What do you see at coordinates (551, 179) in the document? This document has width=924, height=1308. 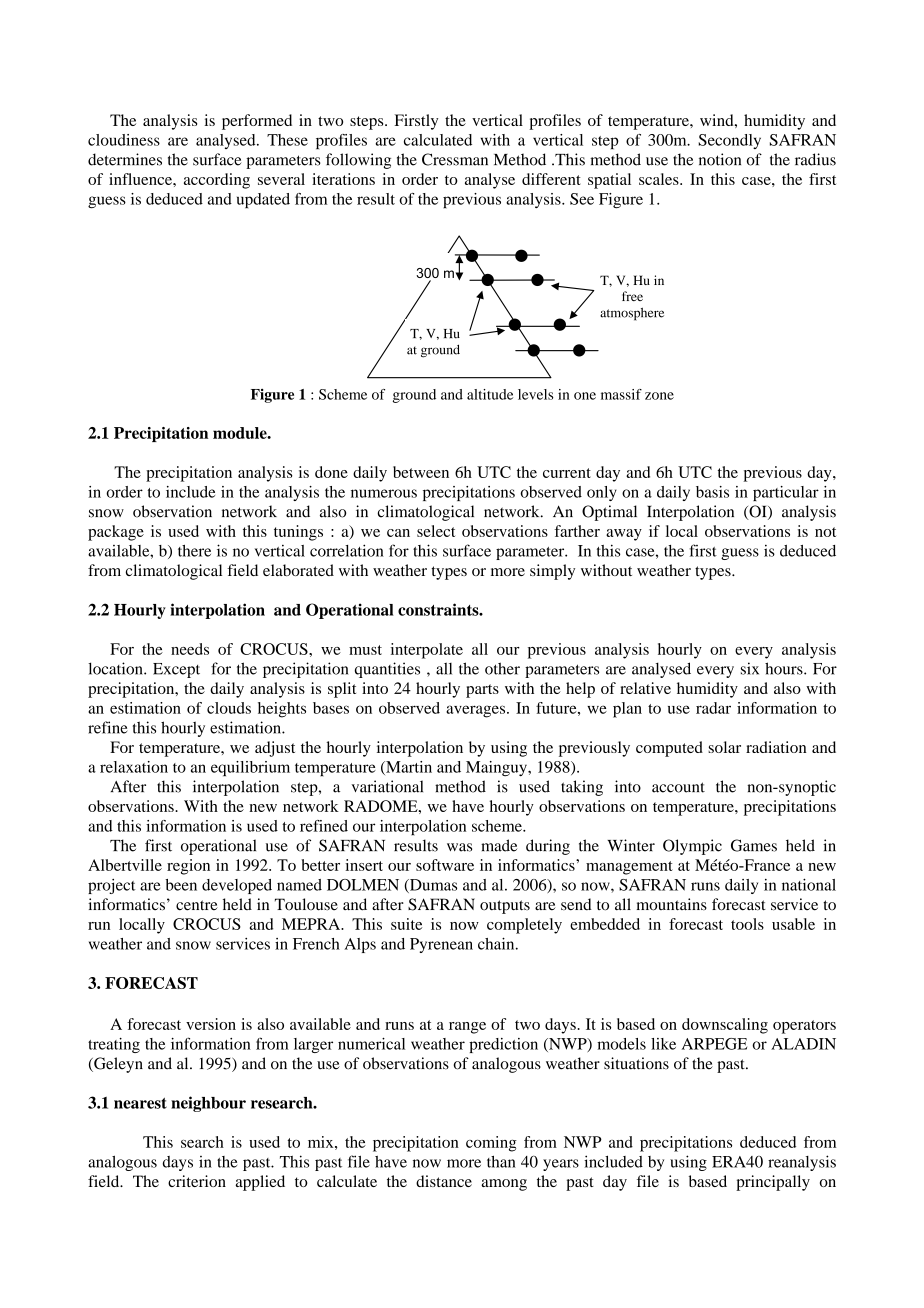 I see `different` at bounding box center [551, 179].
